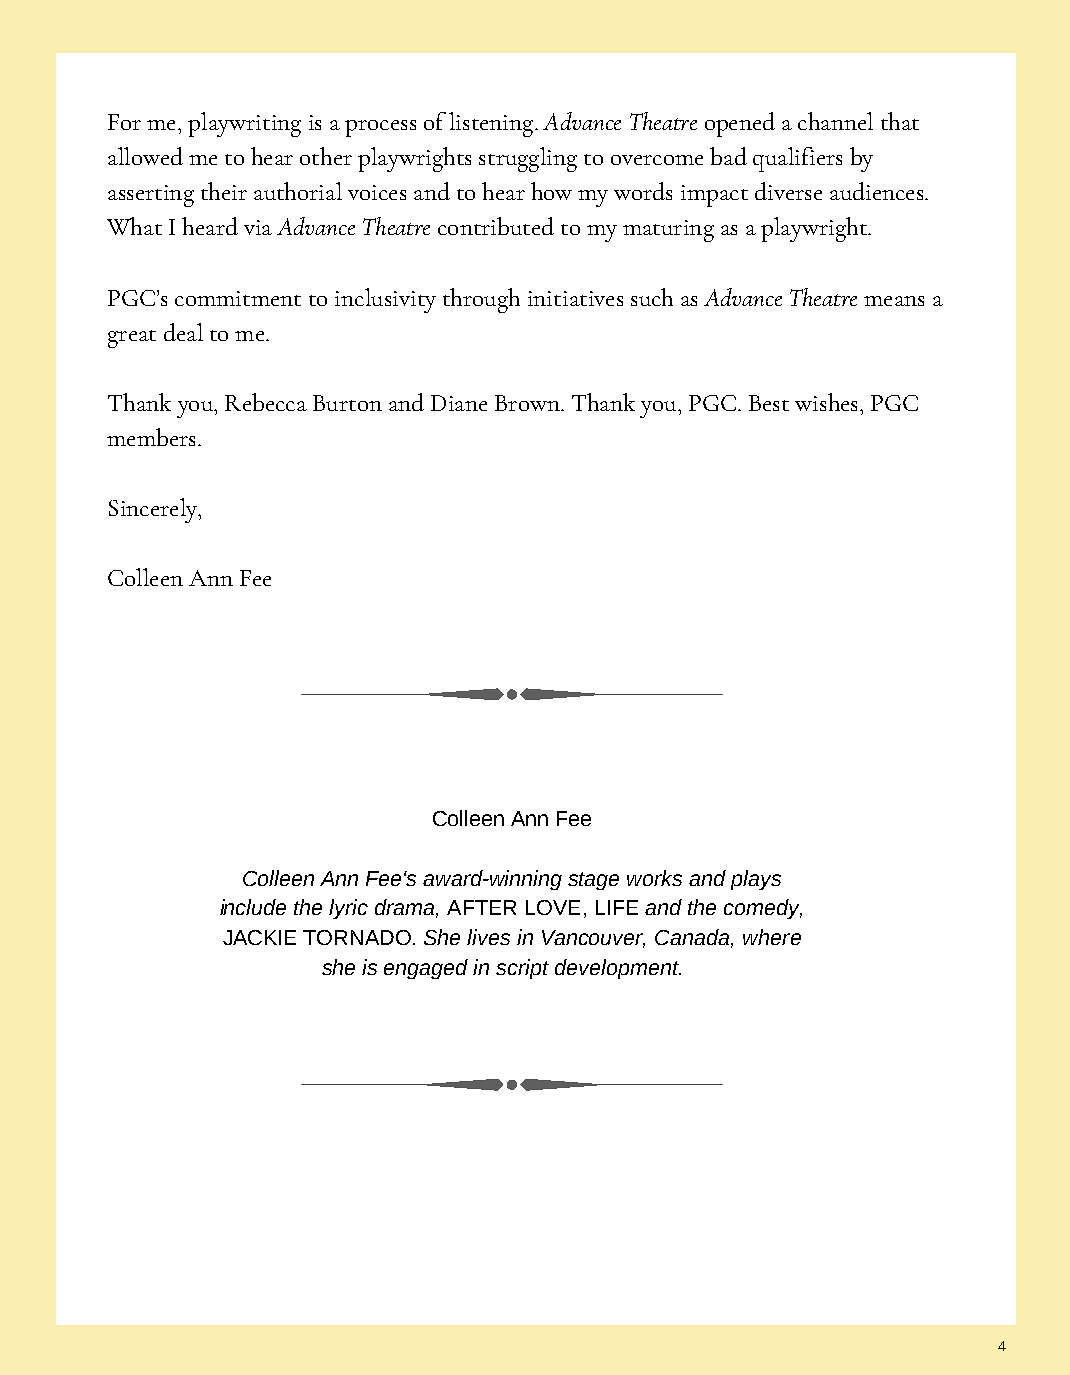  Describe the element at coordinates (826, 402) in the screenshot. I see `wishes` at that location.
